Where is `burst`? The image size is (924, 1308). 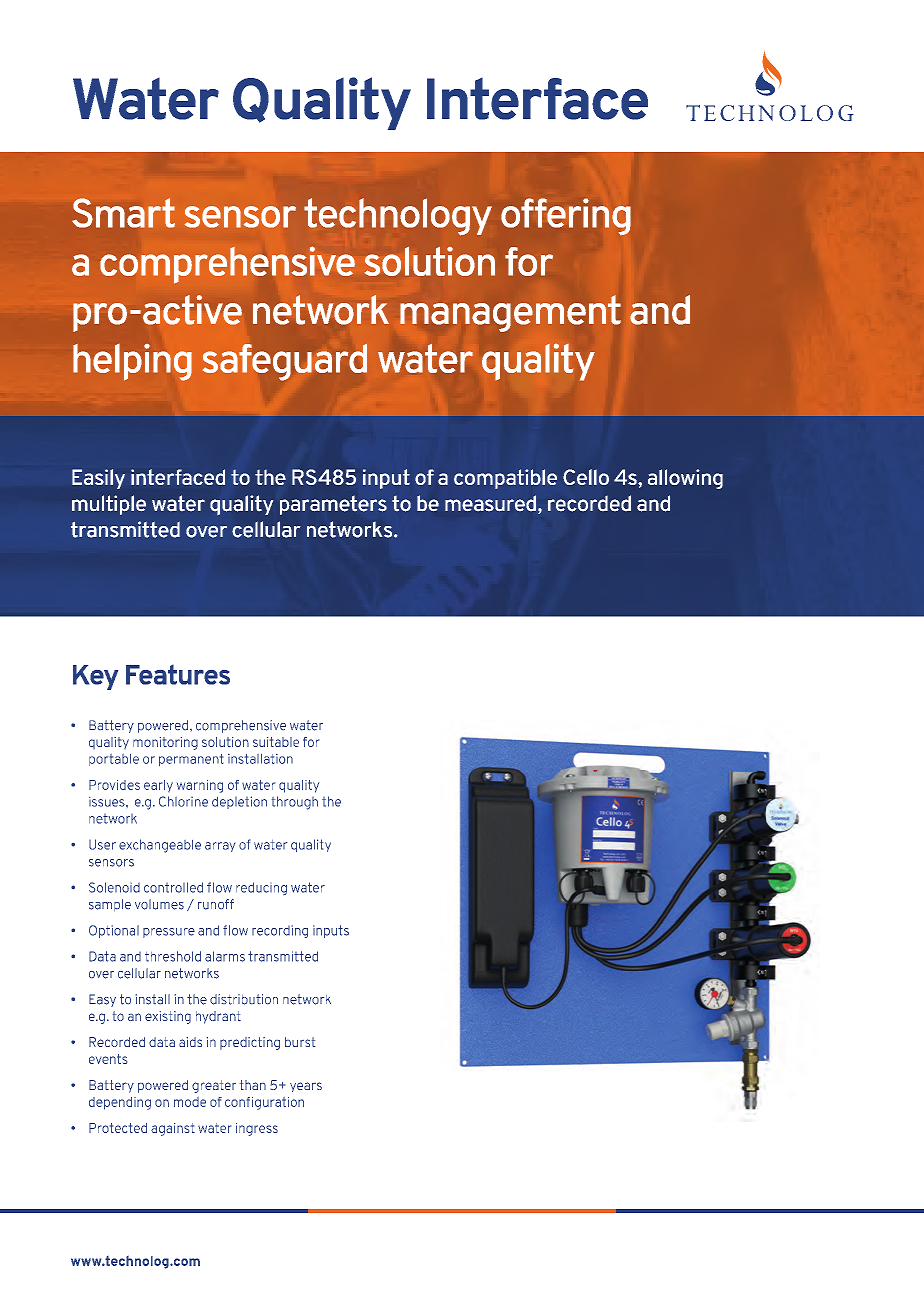
burst is located at coordinates (300, 1042).
